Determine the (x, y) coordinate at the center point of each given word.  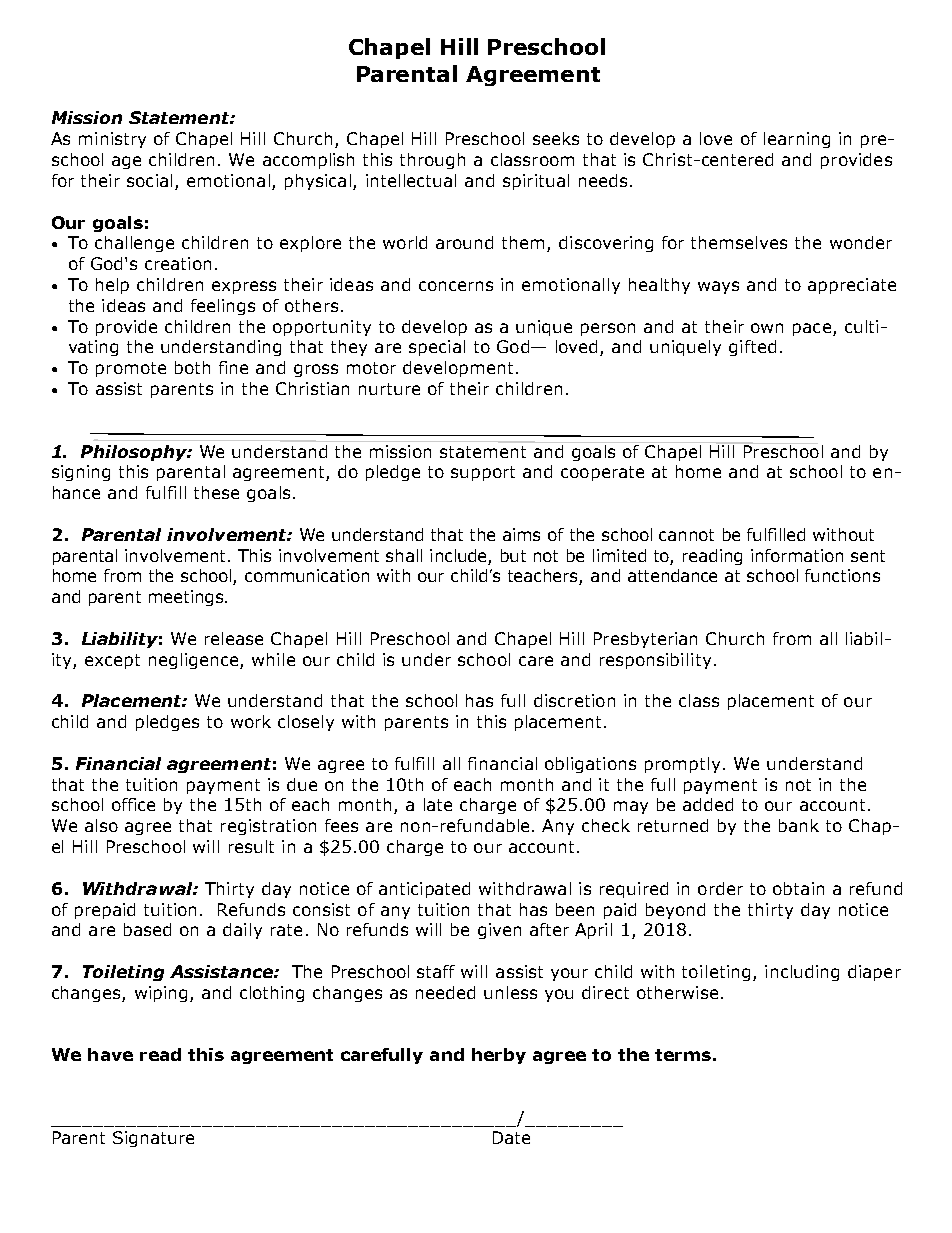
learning (797, 140)
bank (799, 825)
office (133, 804)
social (149, 180)
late (438, 804)
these (216, 492)
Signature (153, 1139)
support (483, 473)
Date (511, 1137)
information (797, 555)
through (432, 161)
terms (683, 1055)
